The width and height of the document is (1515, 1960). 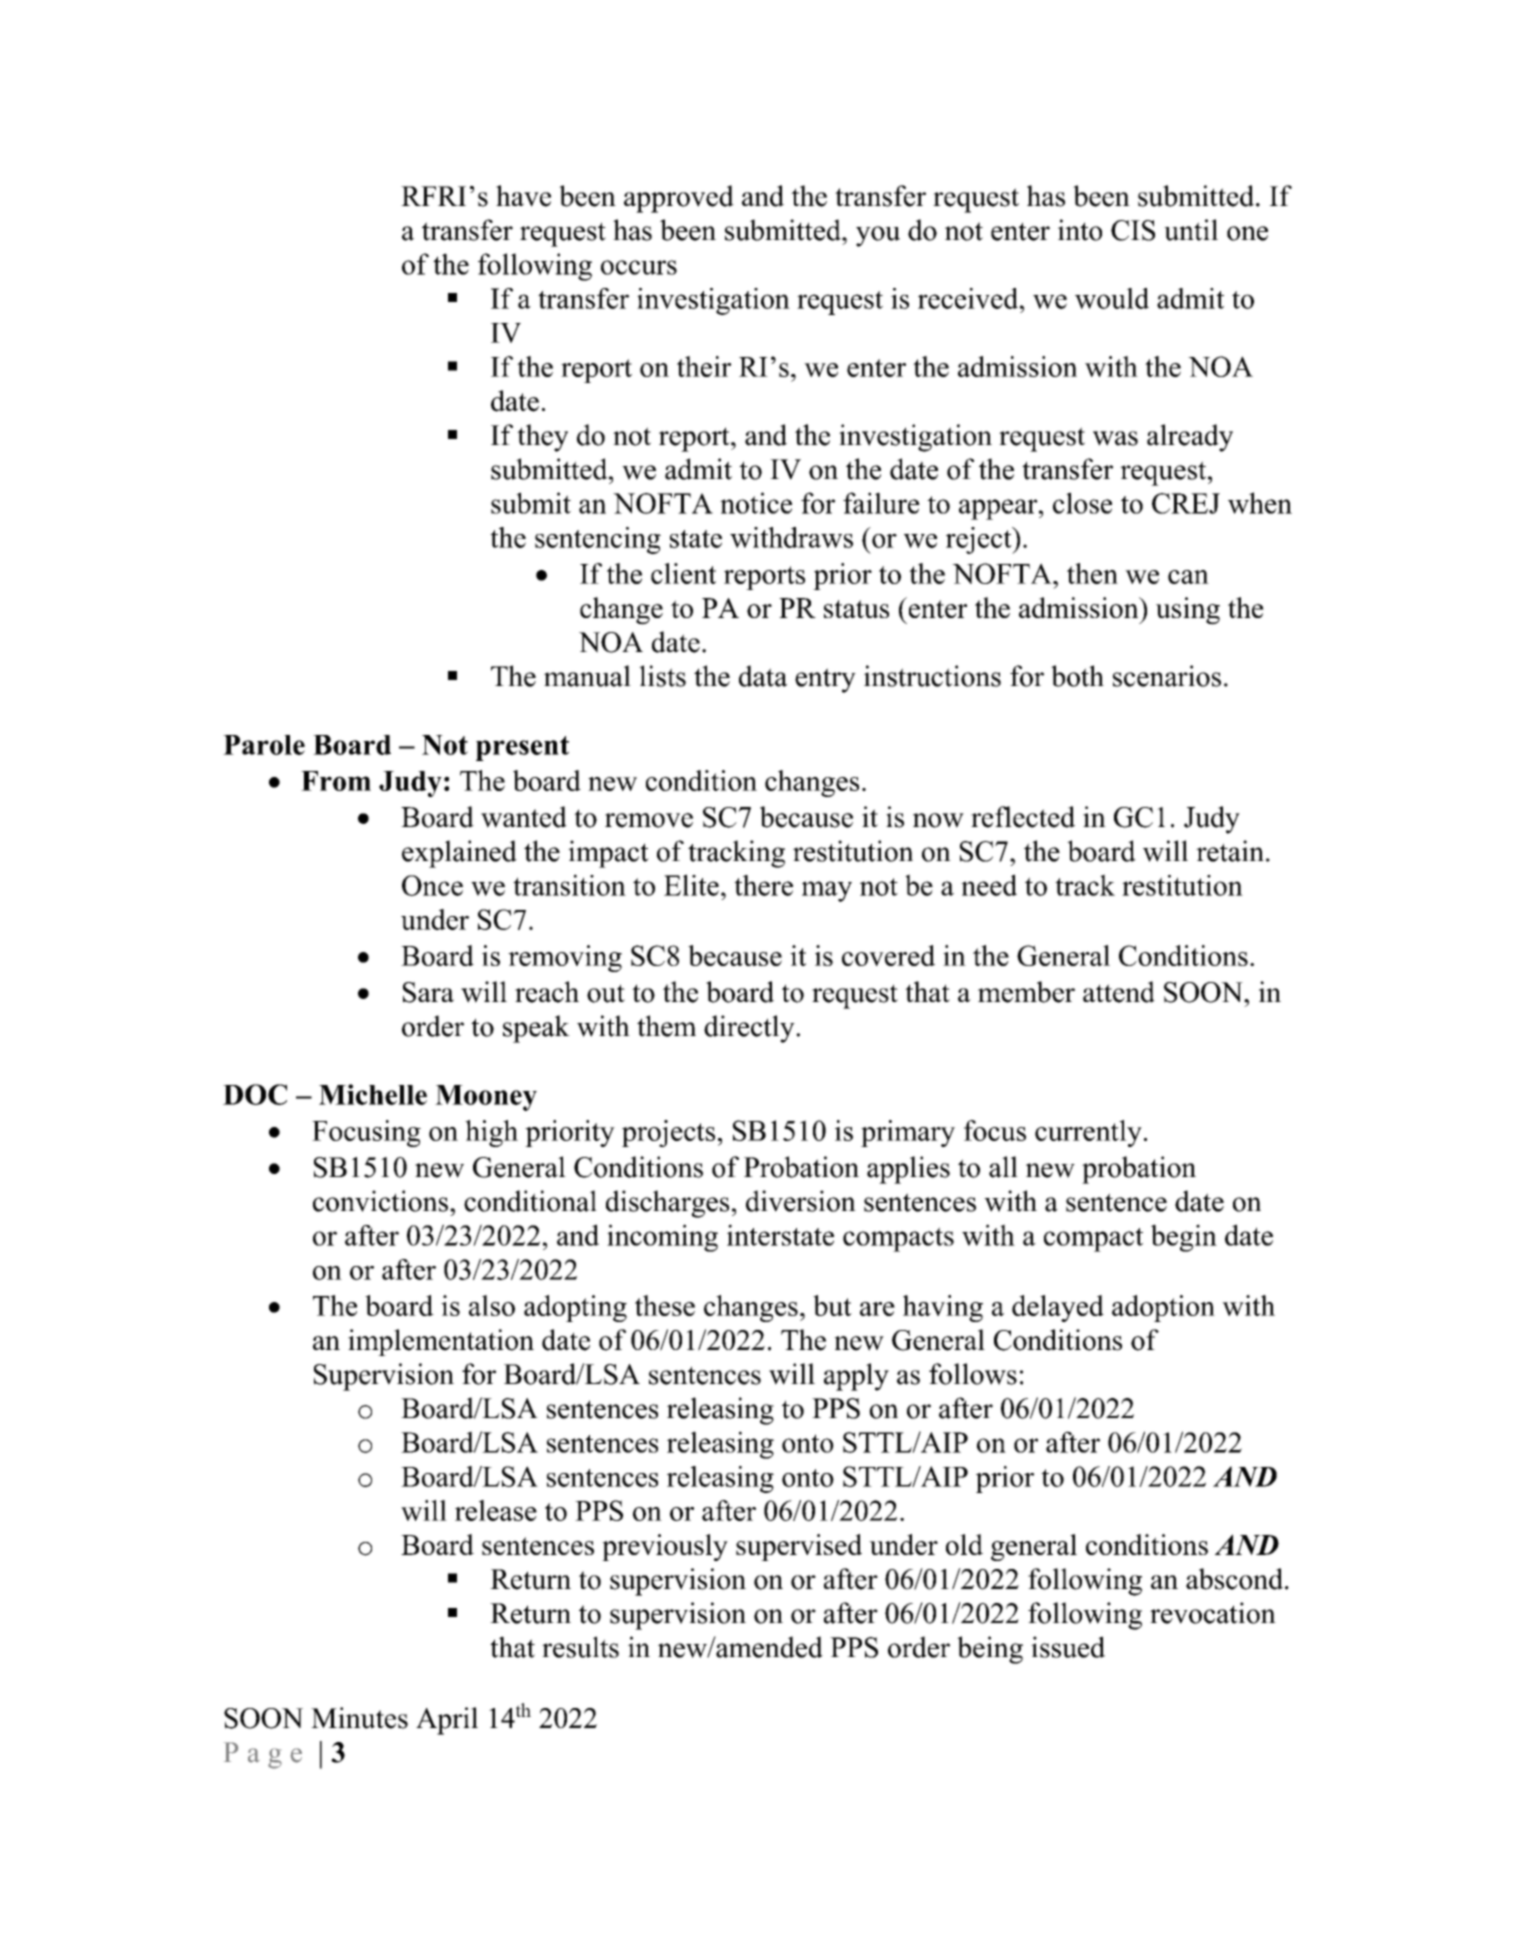 What do you see at coordinates (359, 1718) in the document?
I see `Minutes` at bounding box center [359, 1718].
